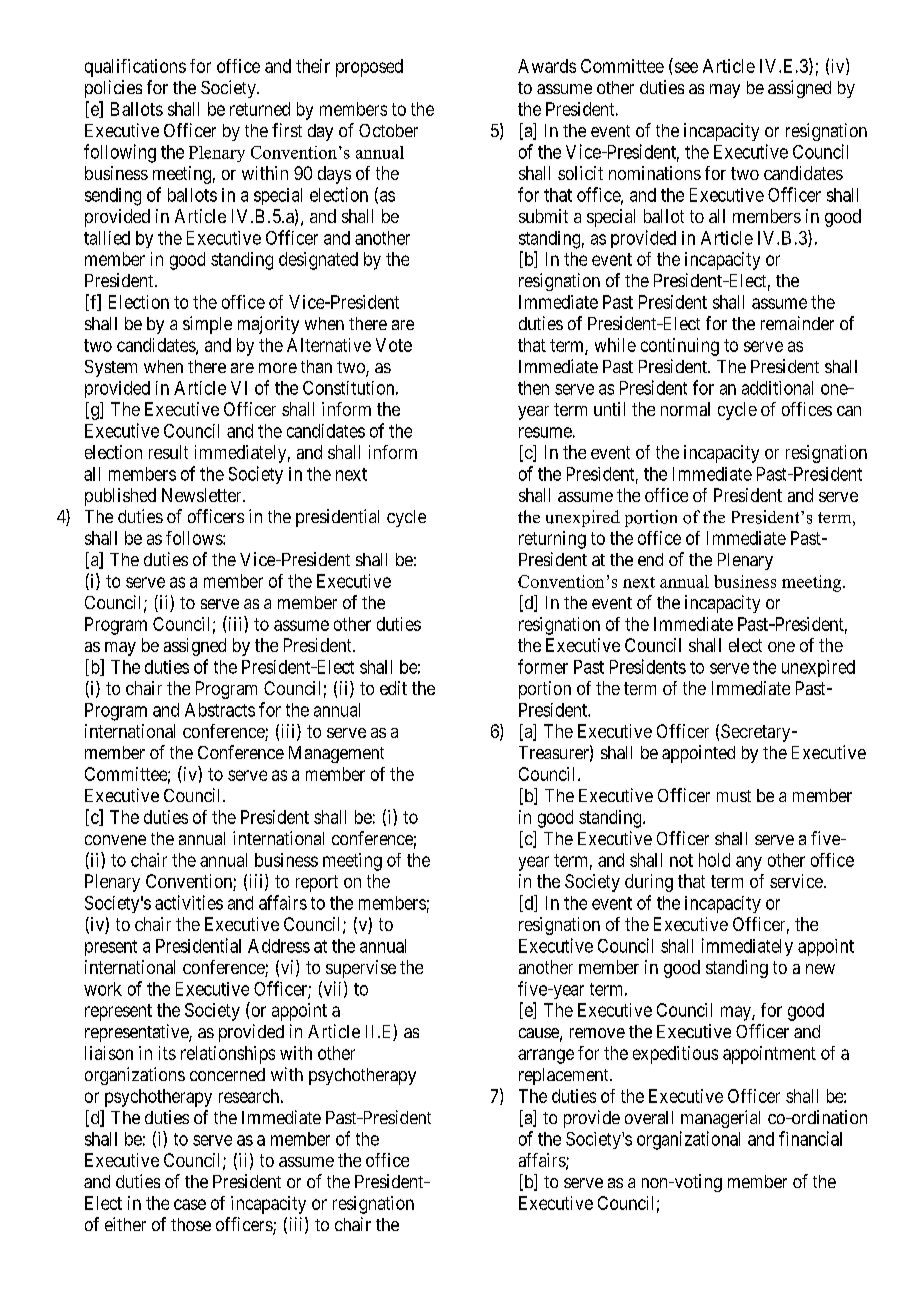  What do you see at coordinates (388, 130) in the screenshot?
I see `October` at bounding box center [388, 130].
